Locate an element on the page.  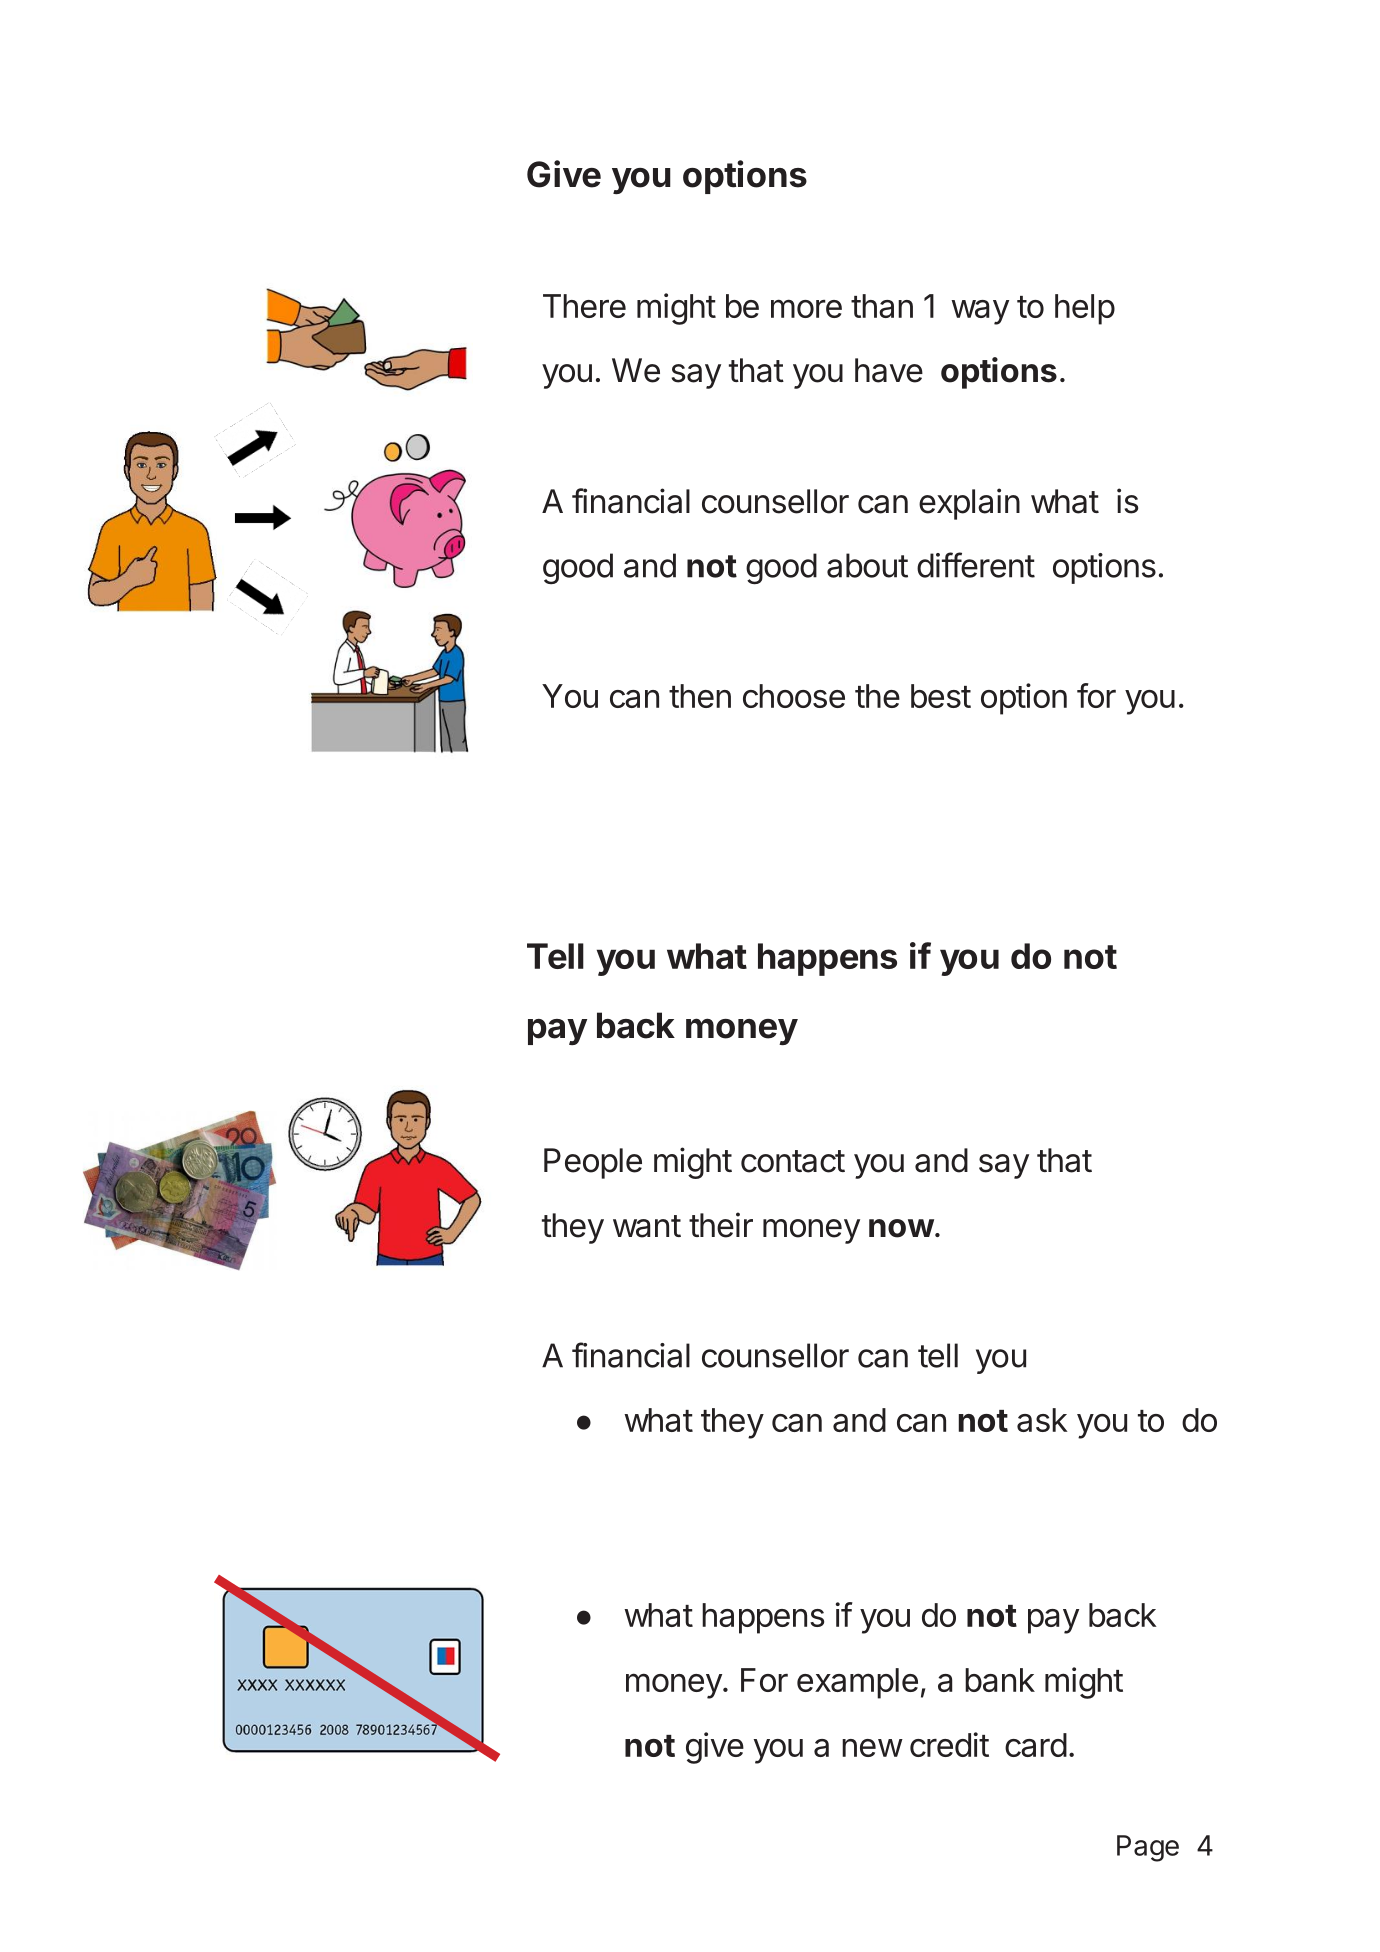
help is located at coordinates (1085, 309).
